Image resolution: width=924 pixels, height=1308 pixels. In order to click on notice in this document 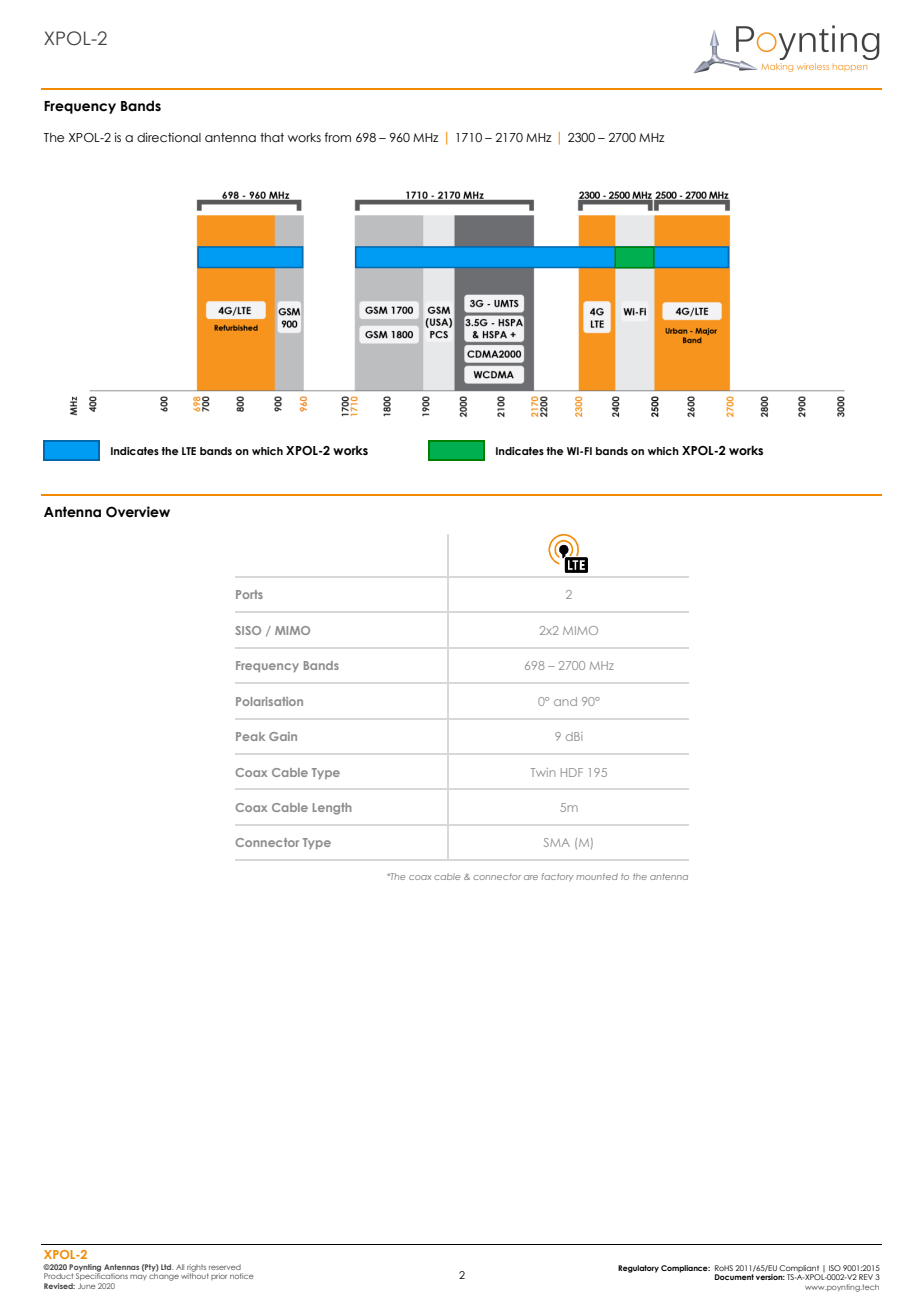, I will do `click(242, 1276)`.
